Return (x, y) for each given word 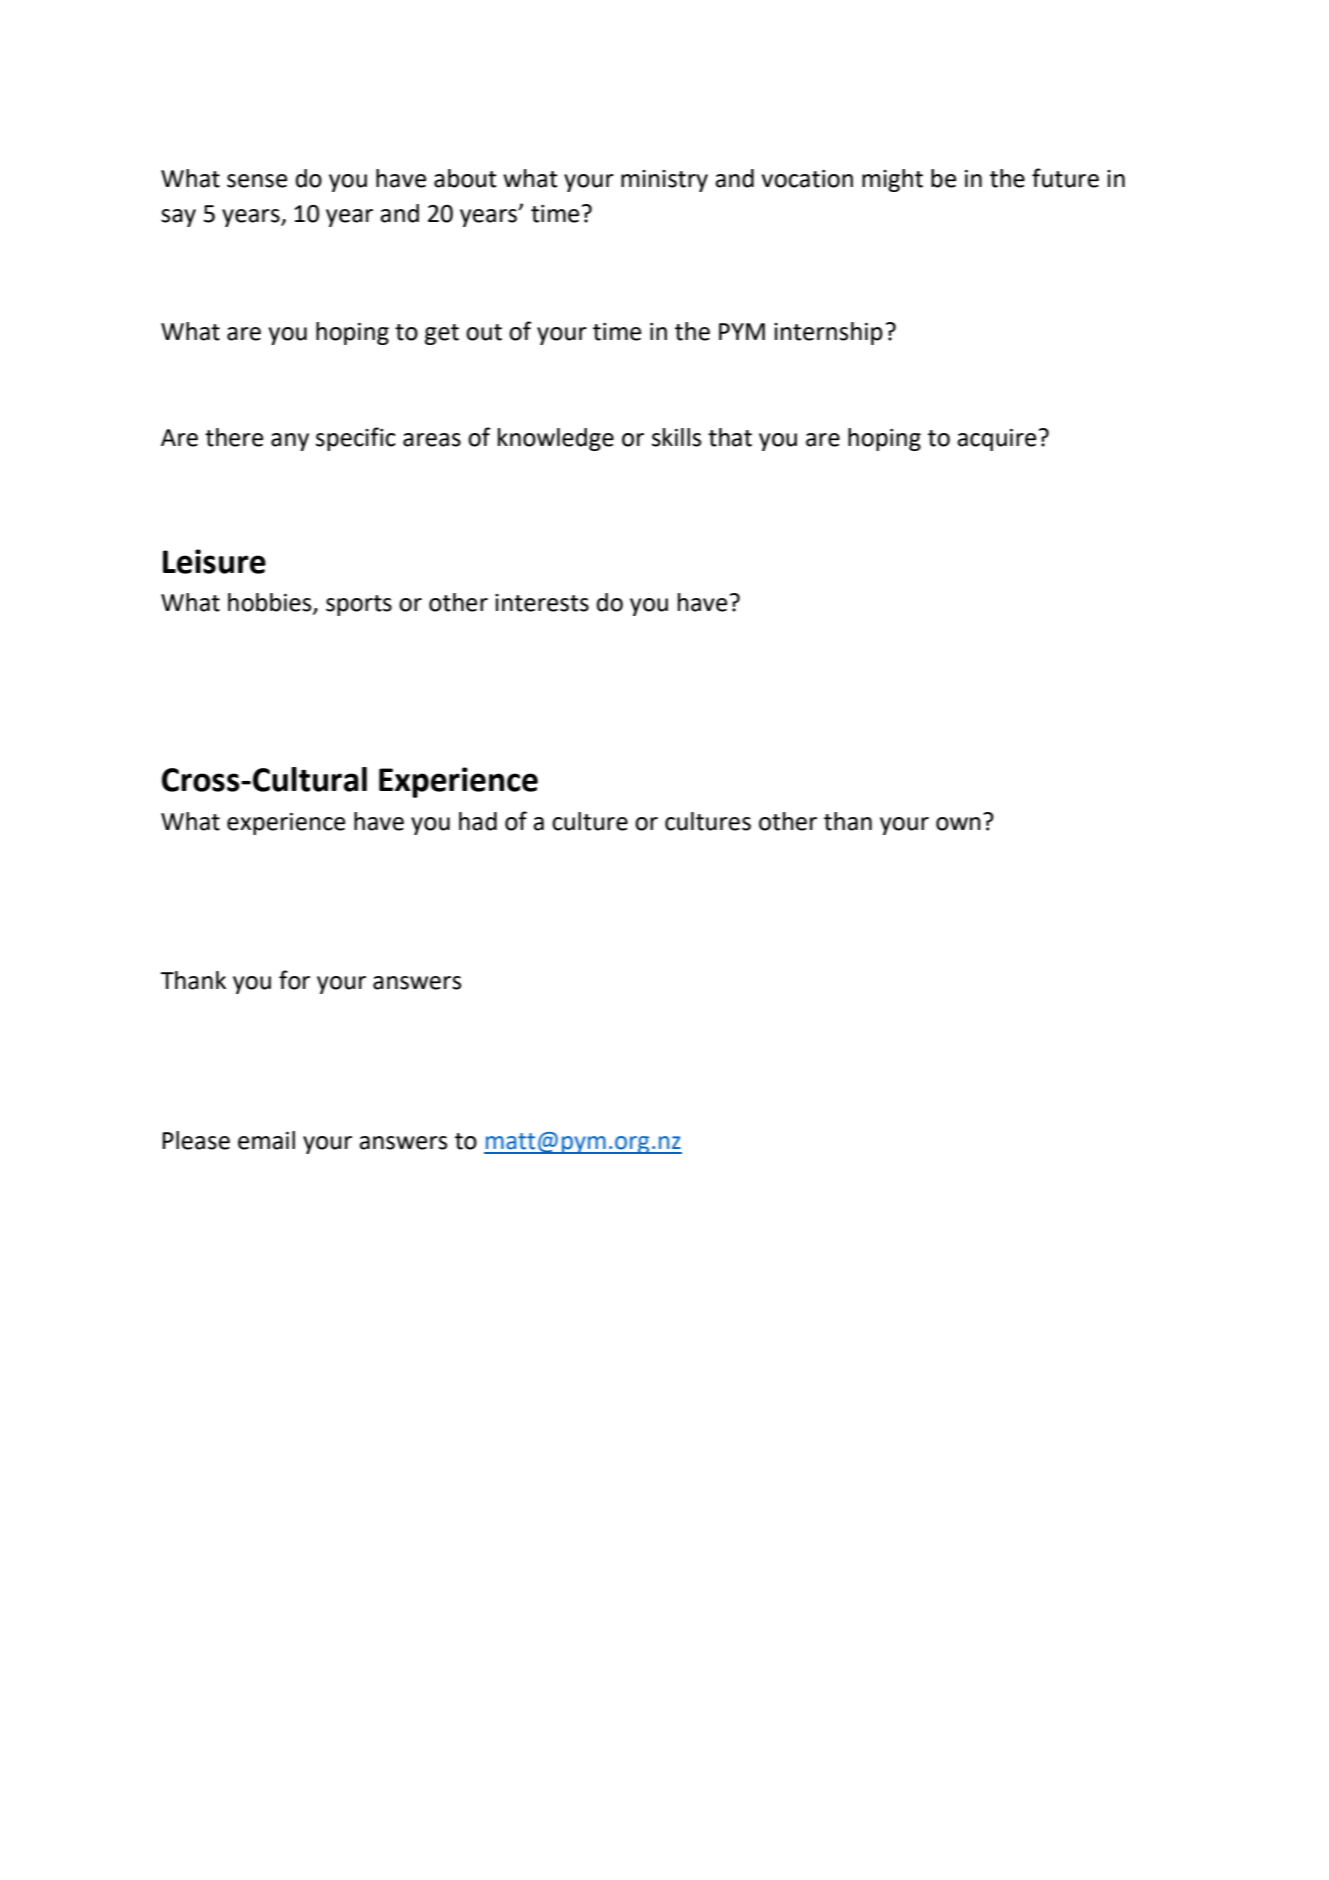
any (290, 442)
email (266, 1140)
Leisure (214, 561)
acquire (996, 440)
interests (542, 603)
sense (257, 181)
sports (359, 605)
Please (196, 1140)
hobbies (271, 603)
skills (676, 437)
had (478, 821)
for (294, 980)
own (958, 824)
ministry (664, 181)
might (892, 180)
